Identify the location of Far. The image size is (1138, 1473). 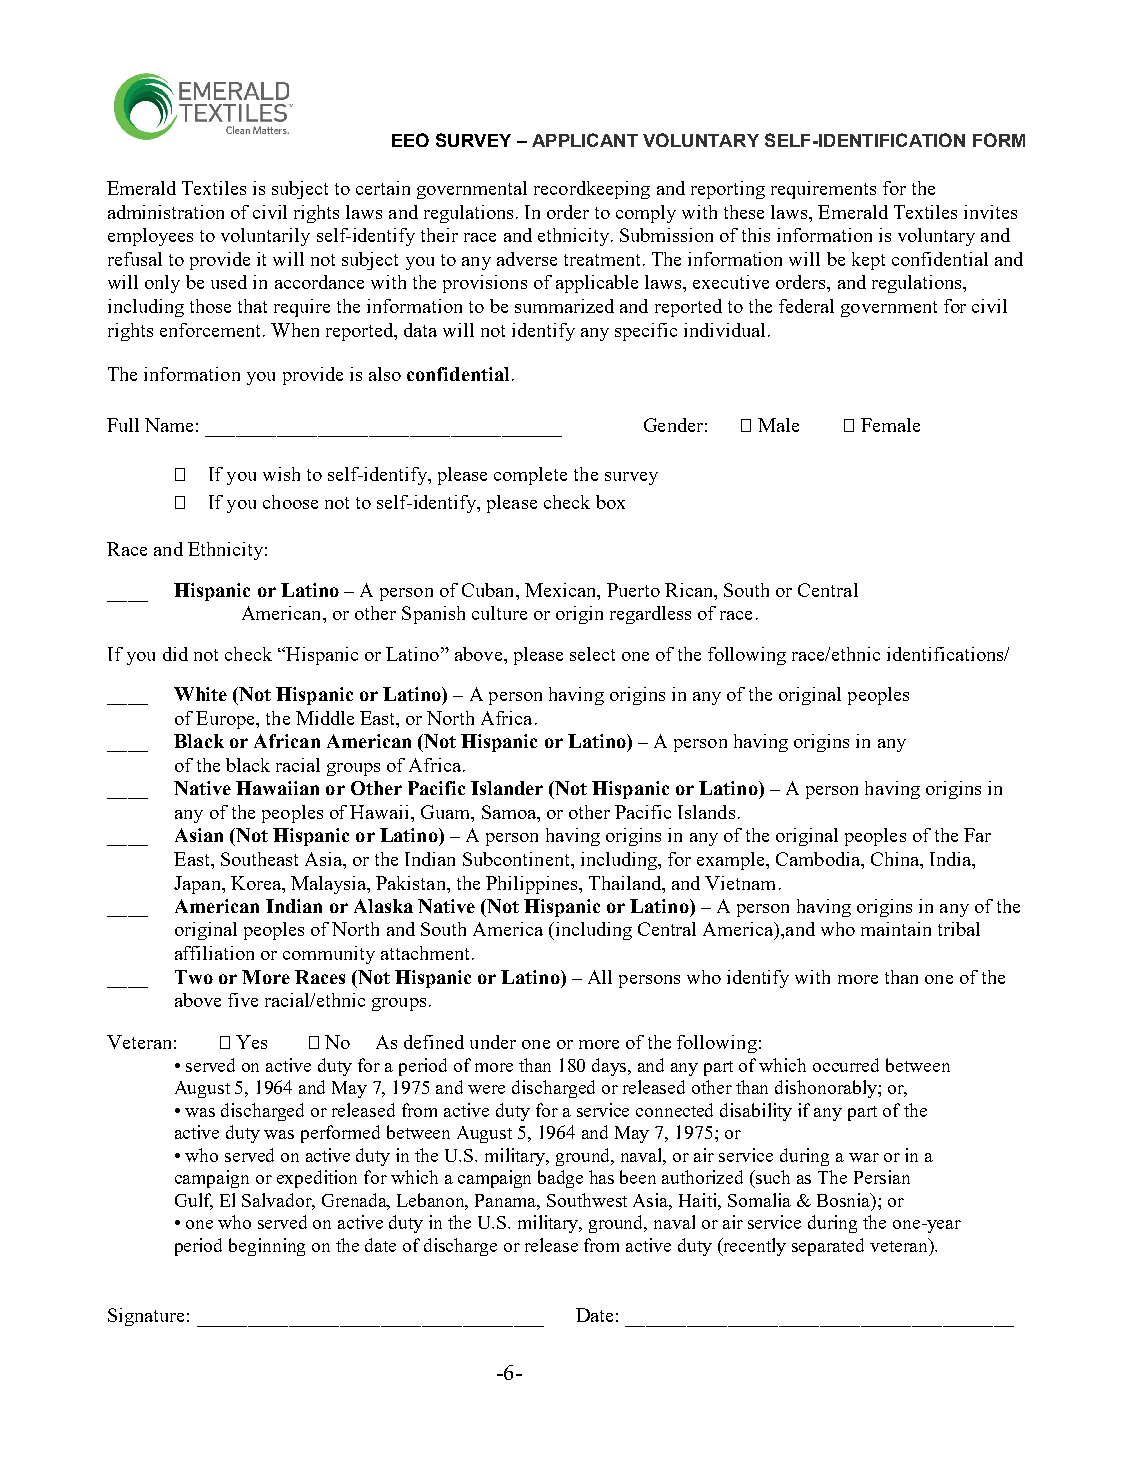
(977, 835).
